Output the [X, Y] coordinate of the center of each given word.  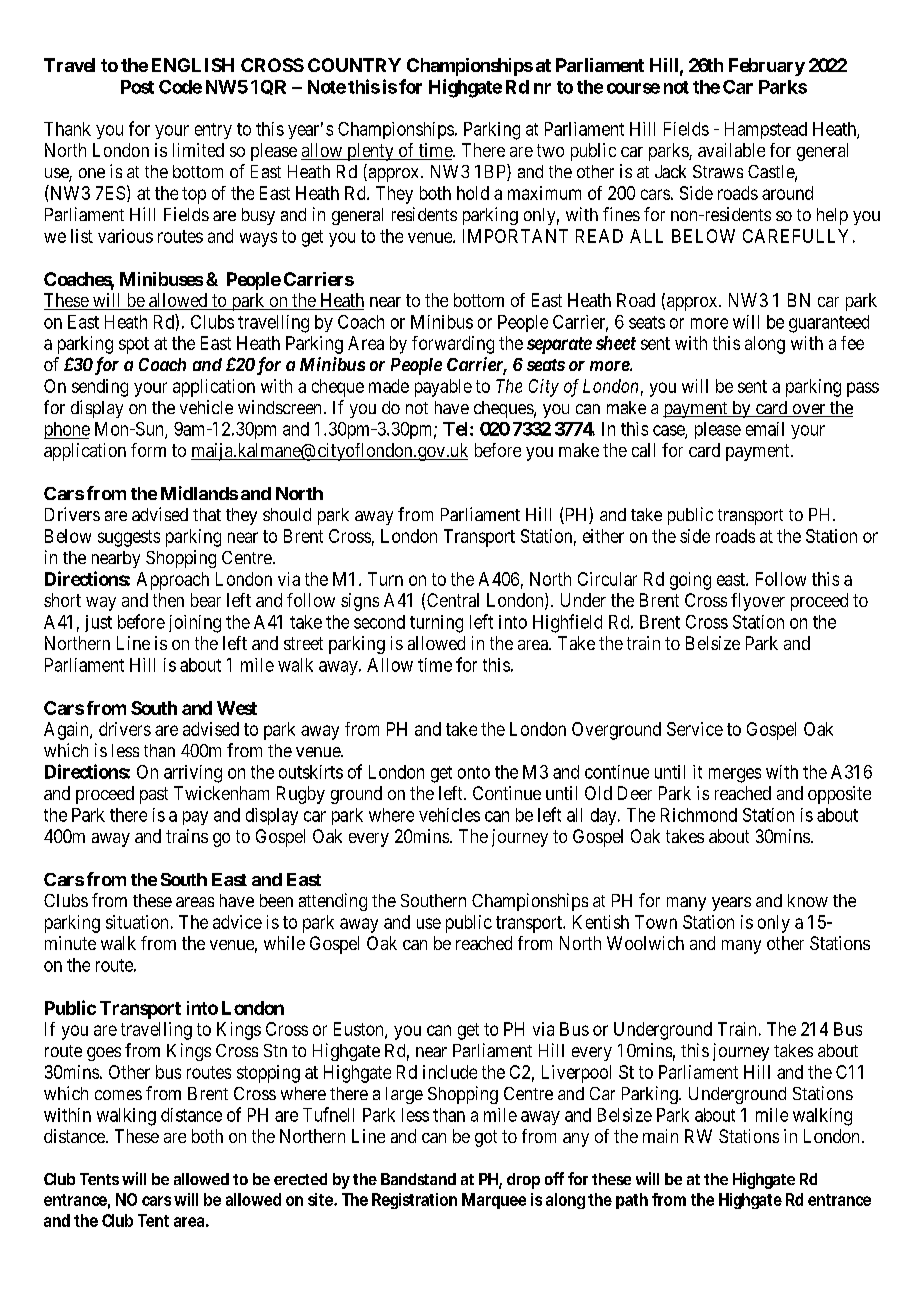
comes [118, 1095]
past [154, 795]
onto [474, 772]
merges [735, 775]
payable [443, 388]
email [765, 429]
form [148, 450]
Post [137, 87]
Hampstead [766, 130]
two [550, 150]
